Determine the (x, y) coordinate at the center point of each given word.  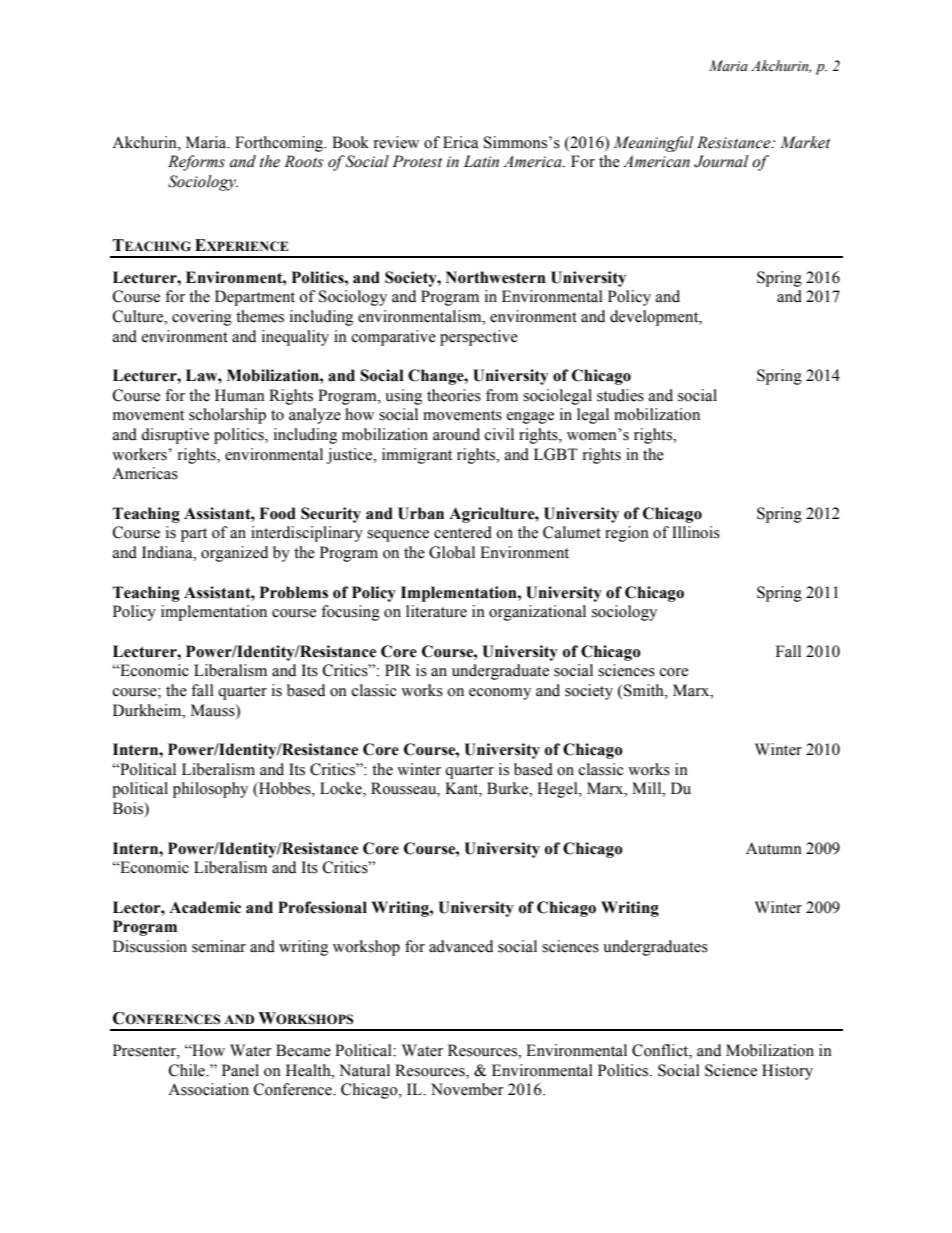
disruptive (175, 436)
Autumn (774, 848)
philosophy (210, 790)
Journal (721, 161)
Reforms (196, 163)
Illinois (696, 532)
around (456, 434)
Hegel (558, 790)
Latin (481, 161)
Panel (240, 1070)
